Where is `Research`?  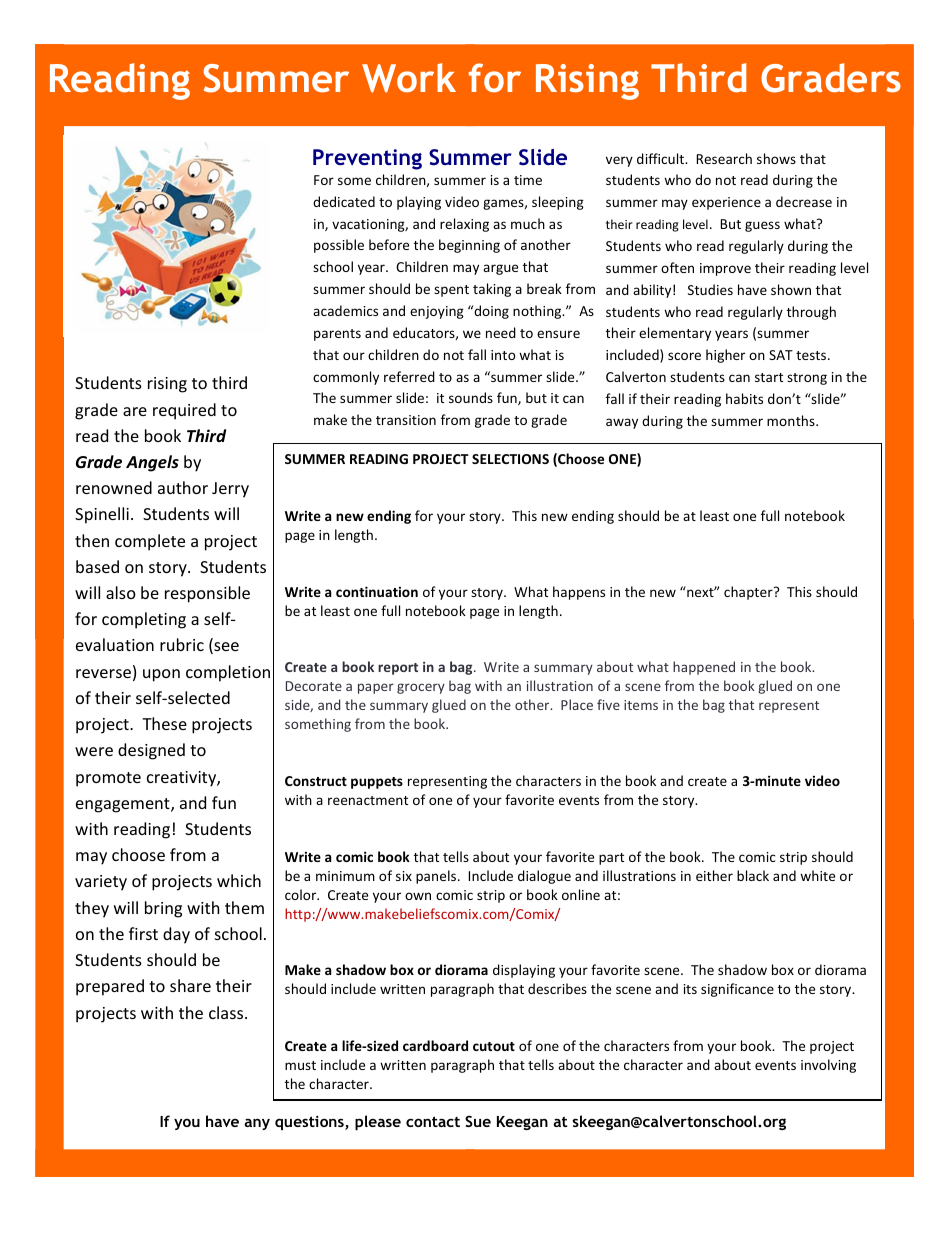
Research is located at coordinates (724, 158).
